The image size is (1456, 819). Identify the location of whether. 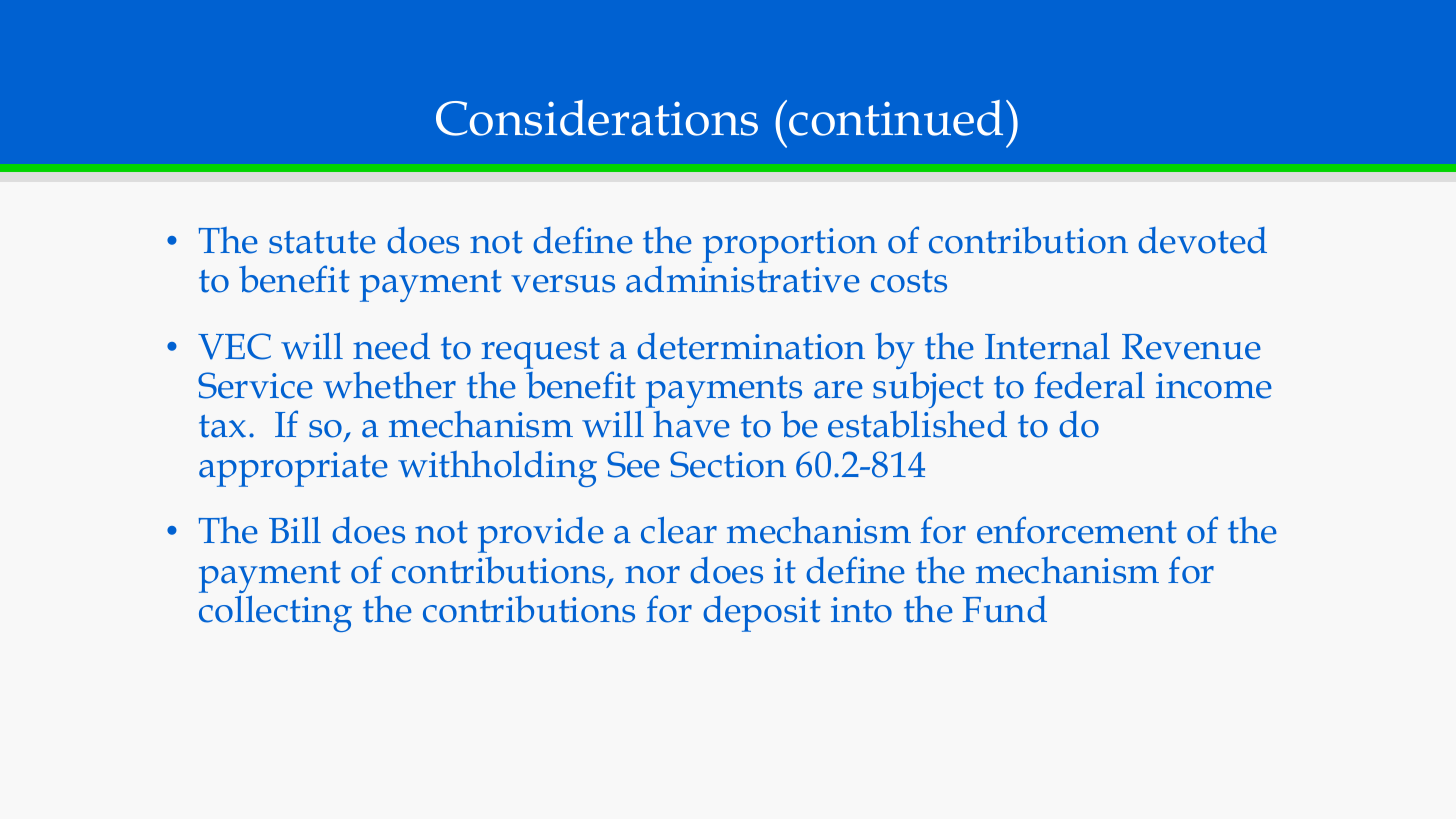
(389, 385).
